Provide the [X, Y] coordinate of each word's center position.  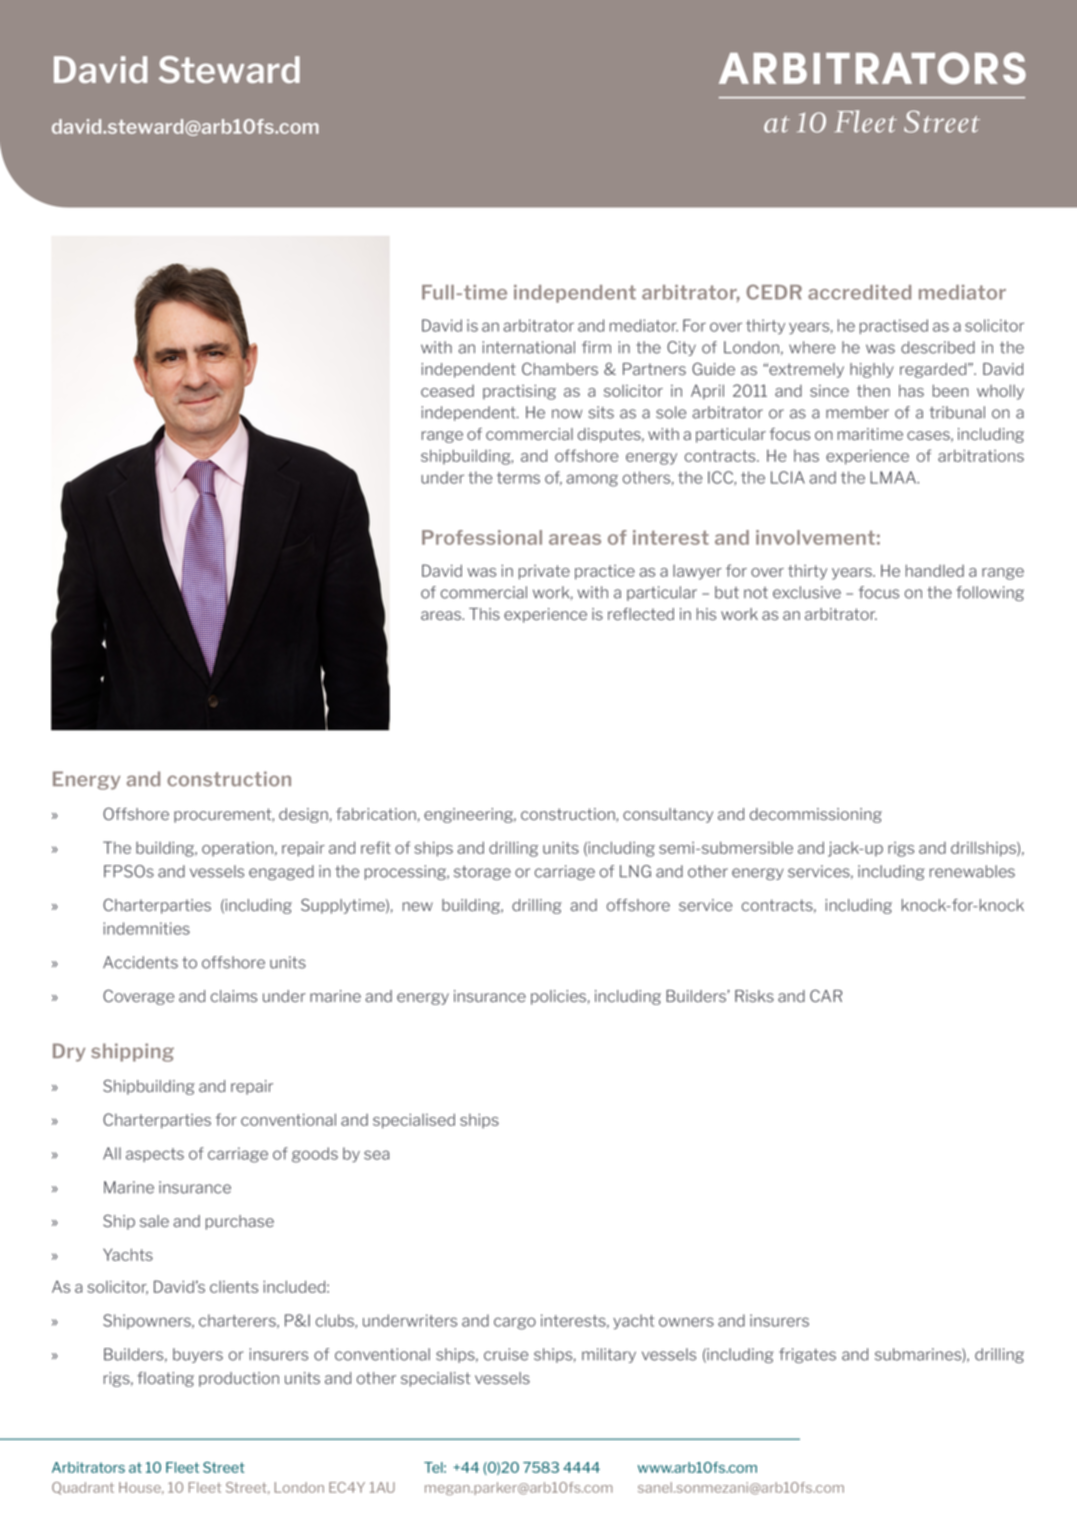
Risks [754, 996]
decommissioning [816, 815]
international [529, 347]
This [484, 614]
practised [894, 326]
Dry [69, 1052]
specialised [414, 1121]
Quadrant [83, 1488]
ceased [447, 391]
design [303, 815]
